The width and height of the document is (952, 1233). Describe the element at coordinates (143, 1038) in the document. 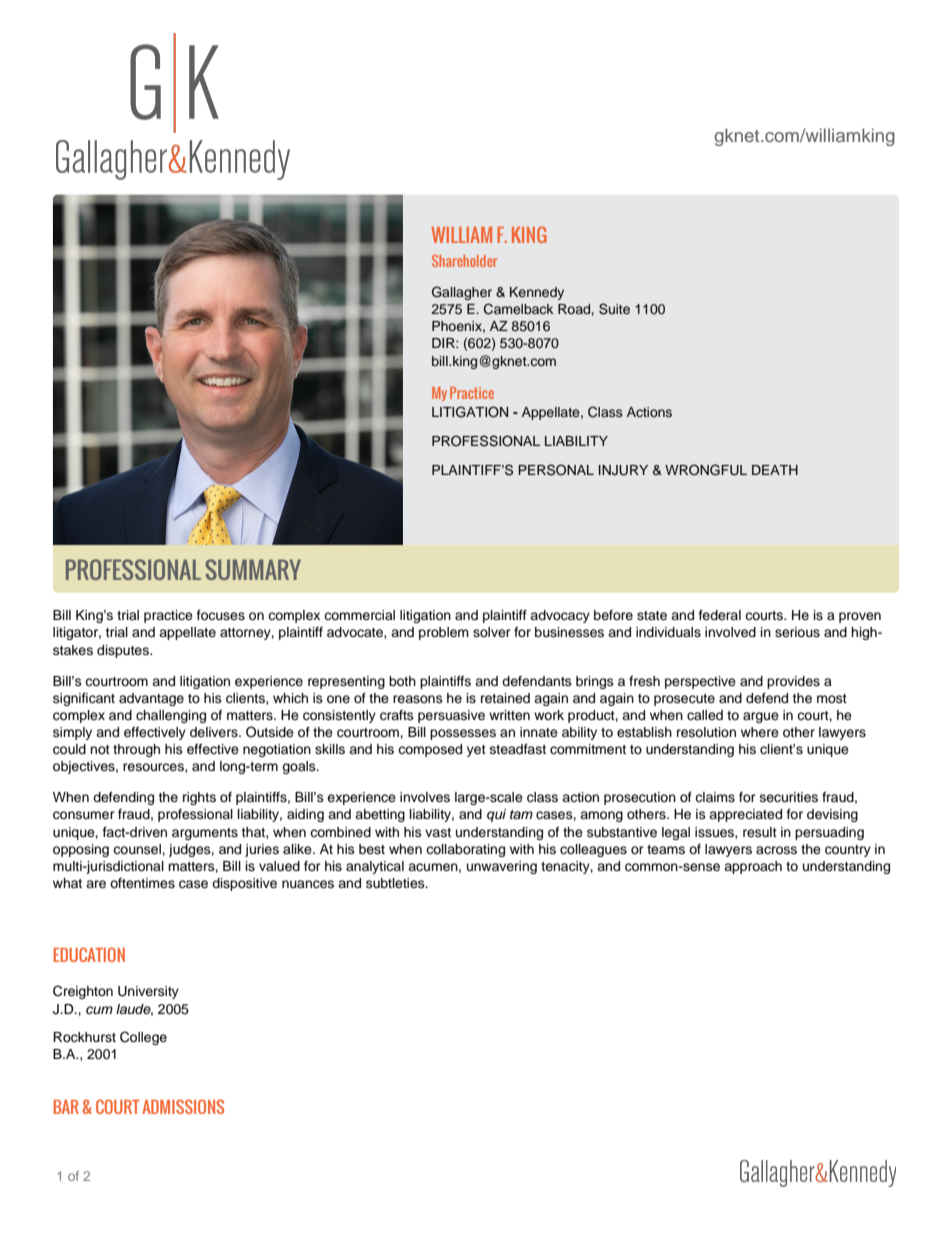

I see `College` at that location.
